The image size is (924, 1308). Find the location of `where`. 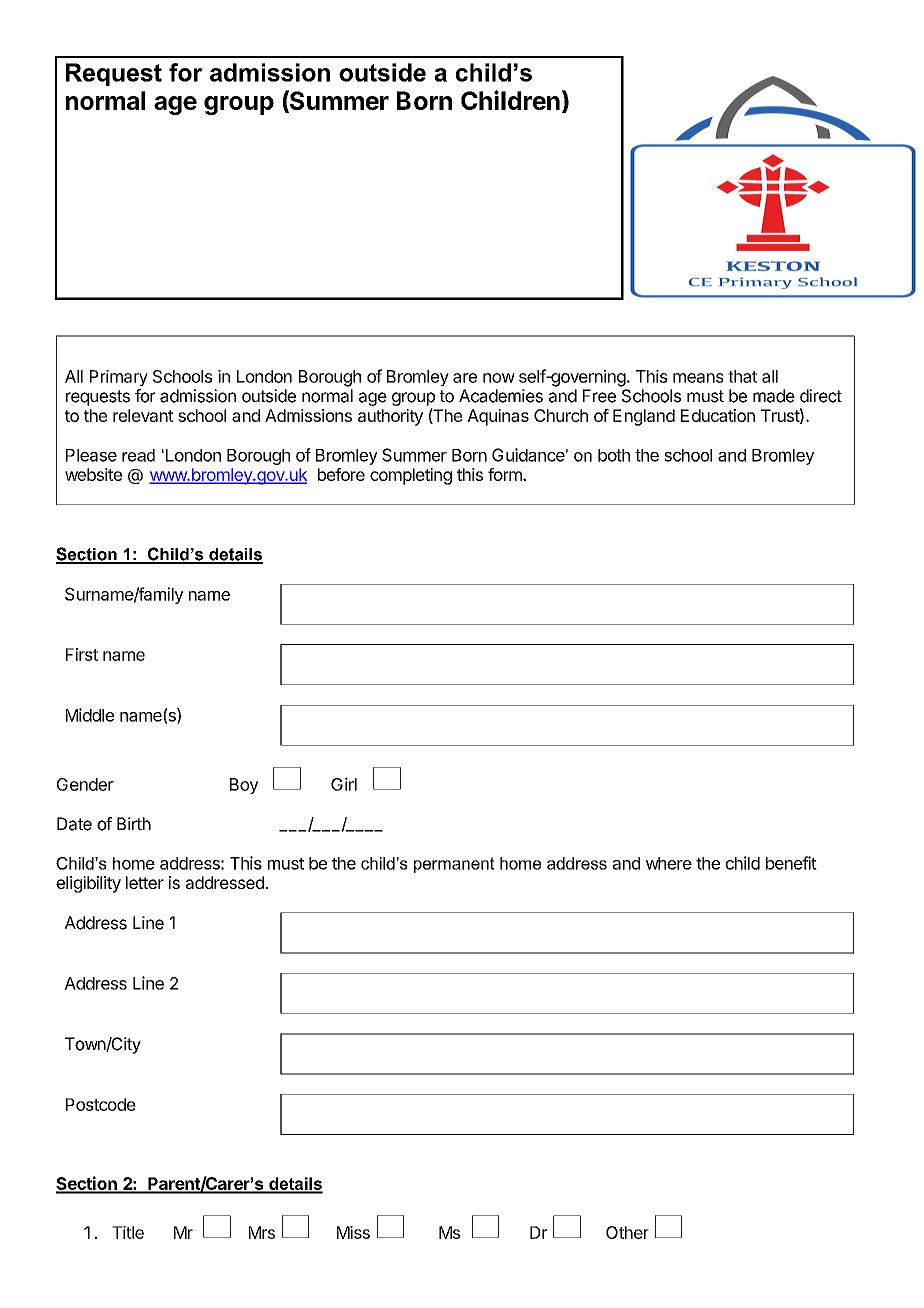

where is located at coordinates (669, 863).
